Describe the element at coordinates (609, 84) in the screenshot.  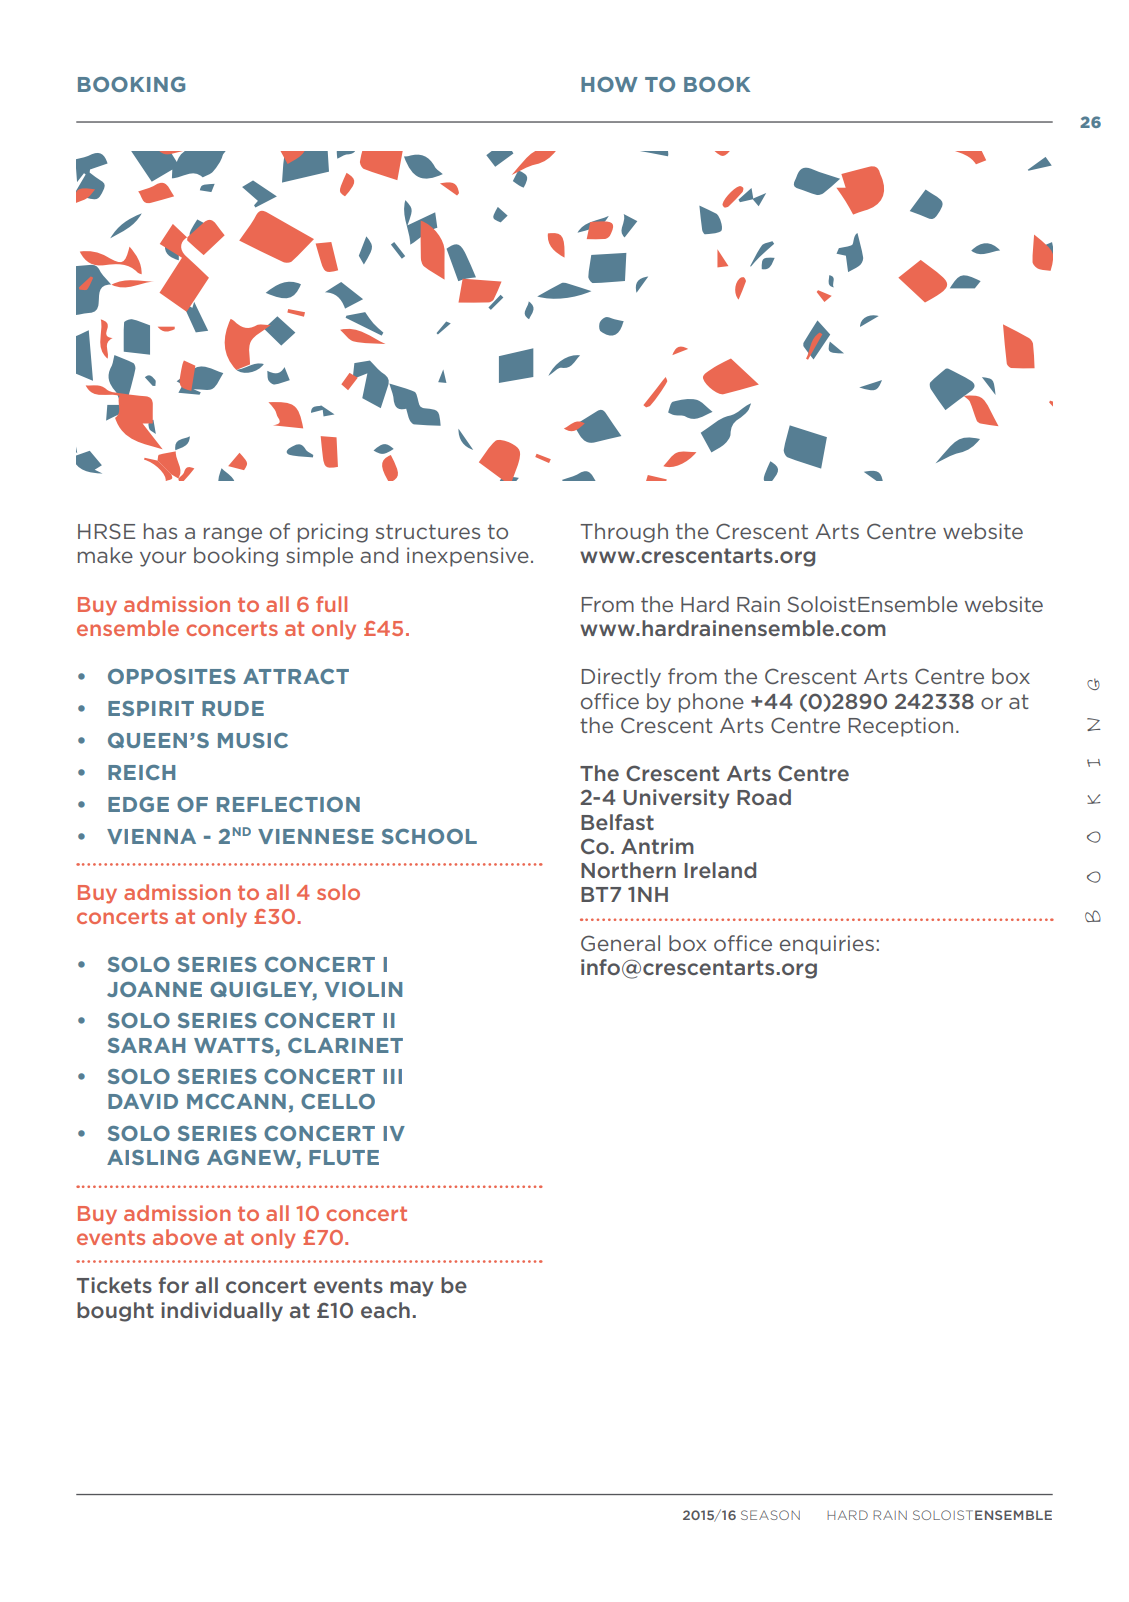
I see `How` at that location.
